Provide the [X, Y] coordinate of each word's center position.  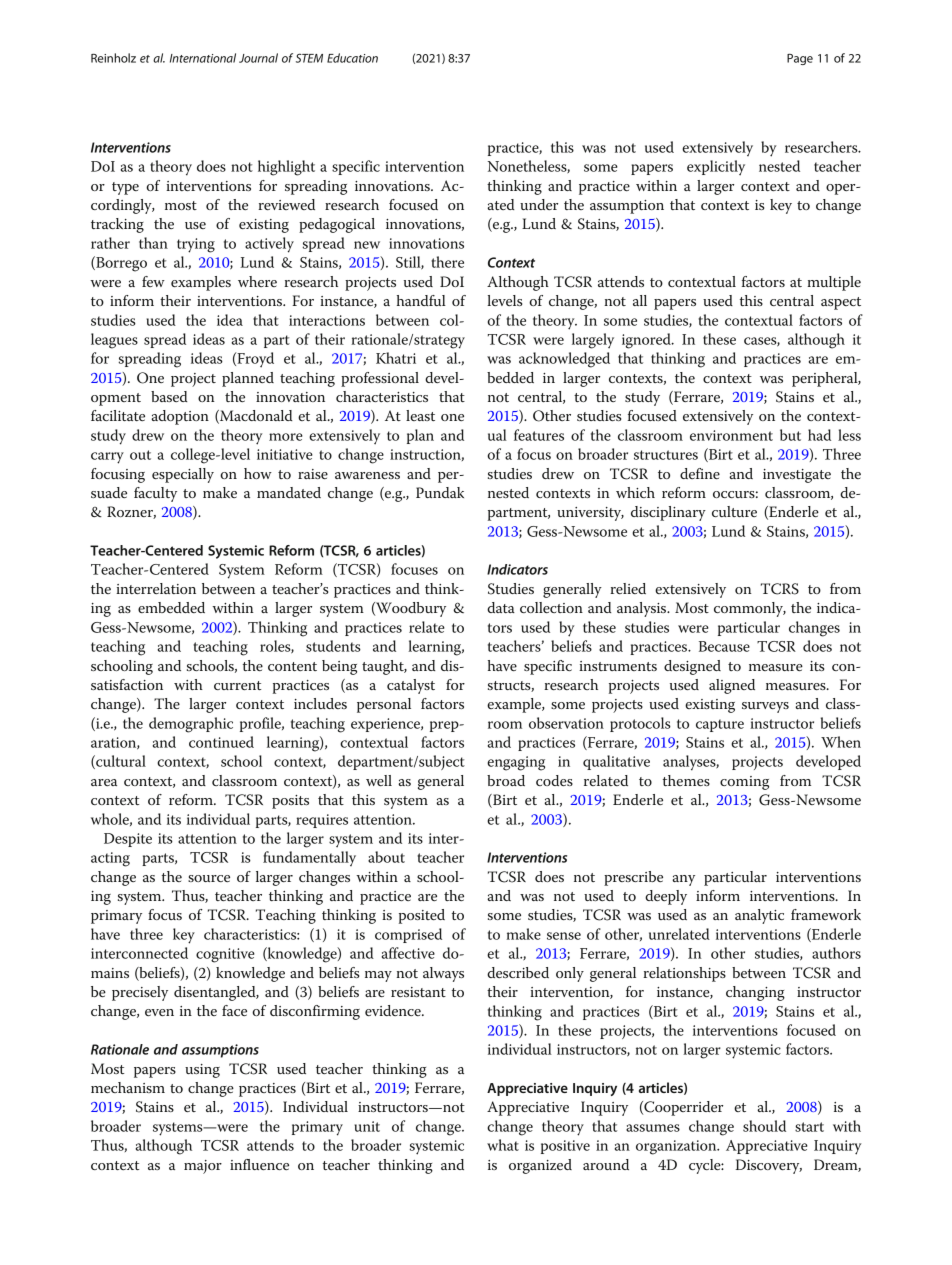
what [503, 1145]
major [203, 1167]
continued [221, 742]
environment [731, 435]
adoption [180, 417]
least [420, 415]
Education [352, 58]
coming [744, 783]
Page [800, 59]
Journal [258, 58]
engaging [516, 763]
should [764, 1126]
